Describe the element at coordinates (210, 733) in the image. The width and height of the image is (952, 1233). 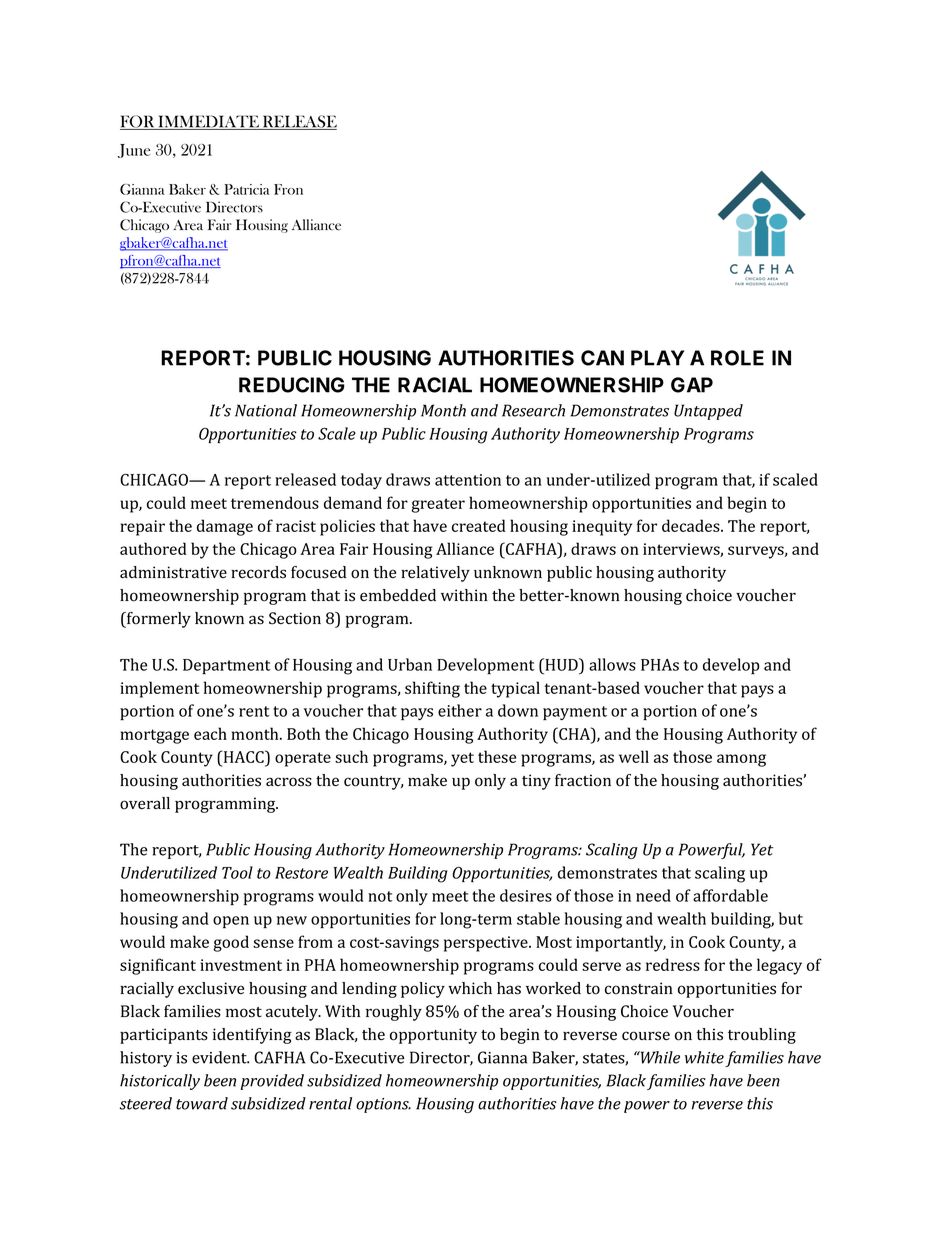
I see `each` at that location.
